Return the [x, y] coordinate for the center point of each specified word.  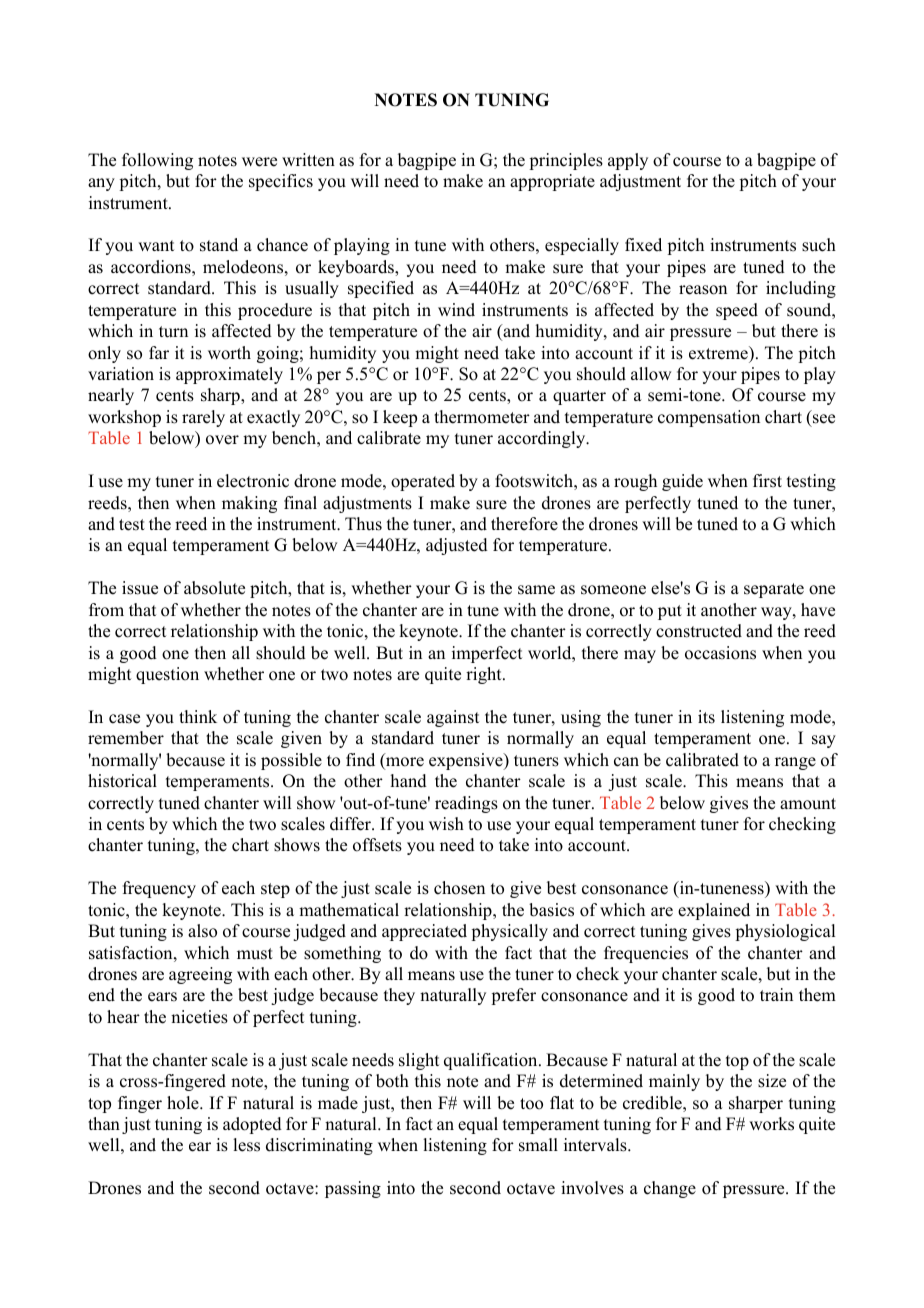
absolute [214, 588]
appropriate [552, 182]
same [536, 590]
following [157, 161]
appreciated [424, 932]
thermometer [482, 417]
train [776, 994]
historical [122, 781]
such [819, 245]
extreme [719, 353]
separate [774, 590]
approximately [229, 375]
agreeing [200, 975]
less [246, 1145]
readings [466, 804]
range [795, 763]
